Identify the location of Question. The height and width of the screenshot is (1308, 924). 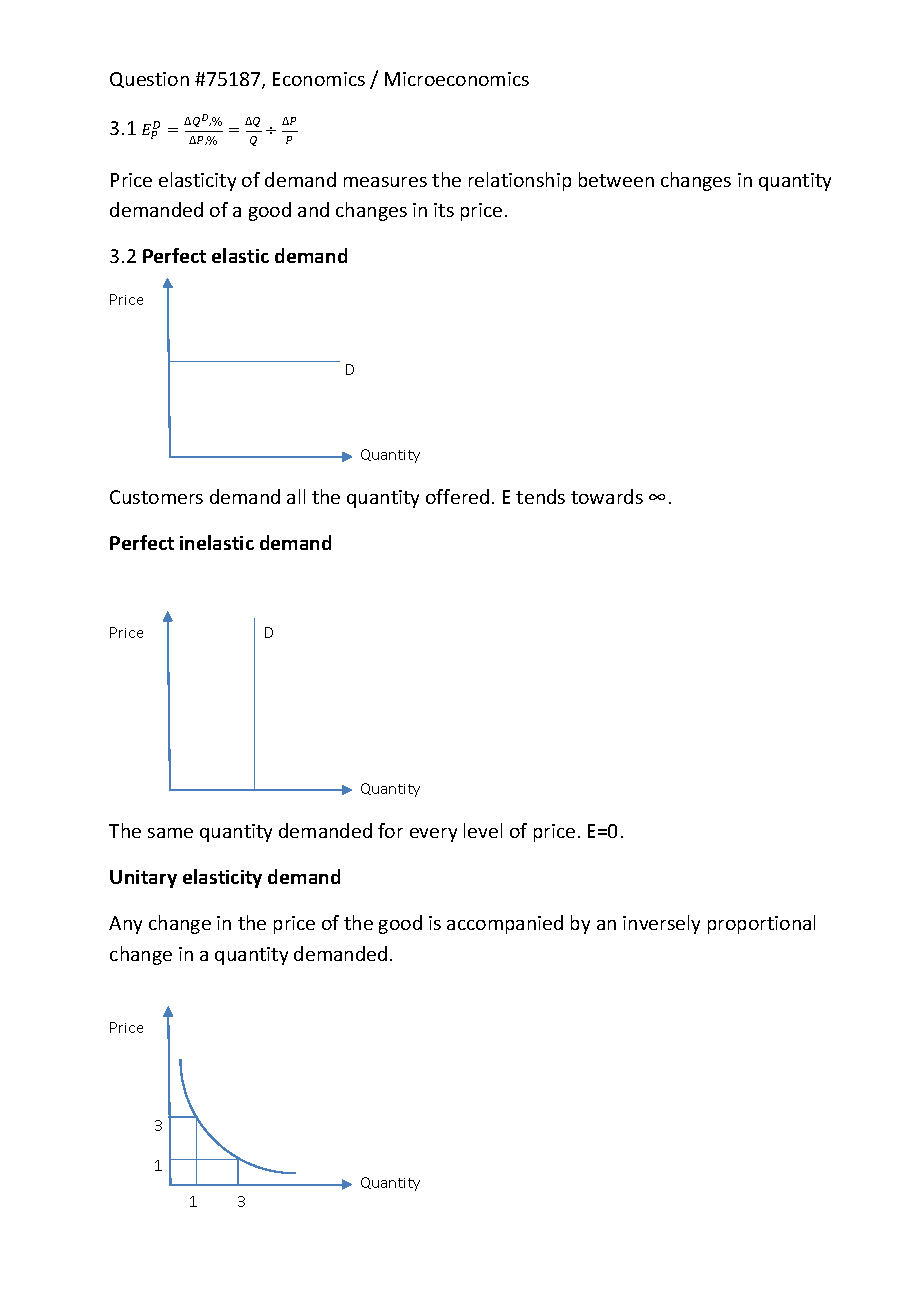
(149, 80).
